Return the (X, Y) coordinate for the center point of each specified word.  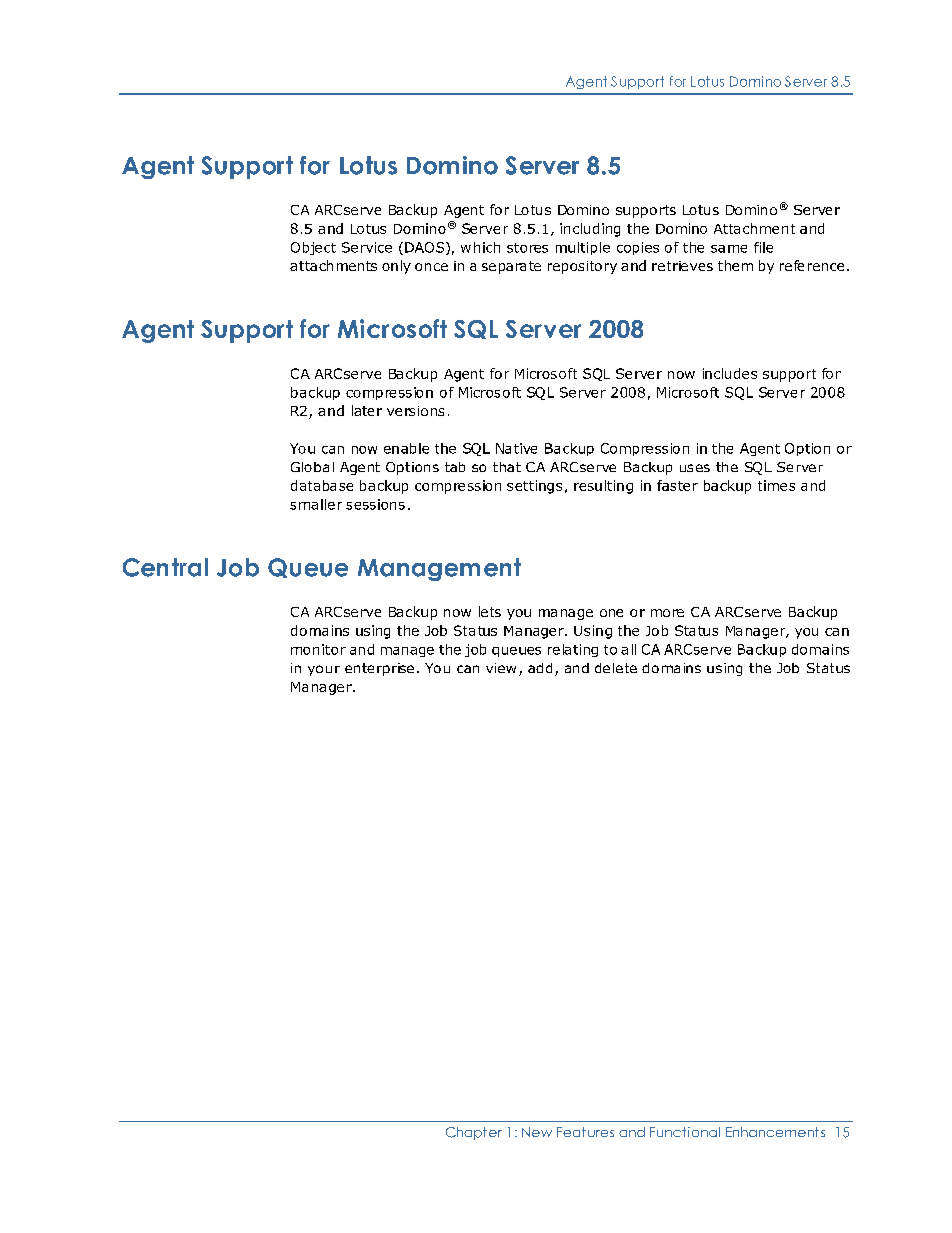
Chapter (474, 1133)
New (537, 1132)
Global (312, 467)
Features (585, 1132)
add (540, 668)
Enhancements (775, 1132)
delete (616, 668)
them (735, 265)
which (480, 247)
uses (695, 468)
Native (516, 448)
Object (313, 248)
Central (165, 567)
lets (490, 611)
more (667, 613)
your (324, 670)
